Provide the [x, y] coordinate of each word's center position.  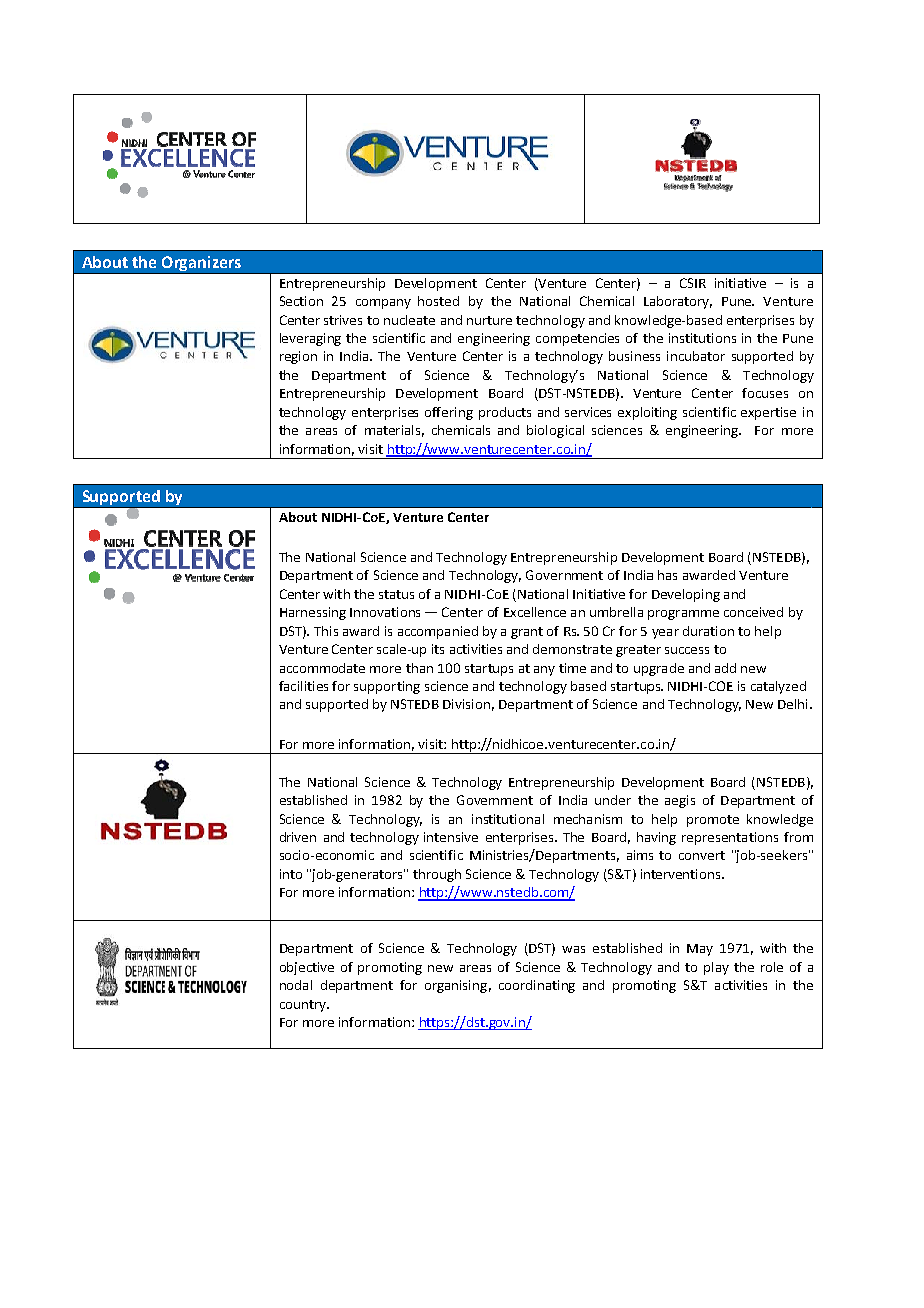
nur [477, 321]
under [613, 800]
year [665, 634]
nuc [394, 321]
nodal [296, 985]
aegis [680, 801]
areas [475, 968]
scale [393, 649]
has [667, 575]
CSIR [693, 283]
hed [336, 800]
